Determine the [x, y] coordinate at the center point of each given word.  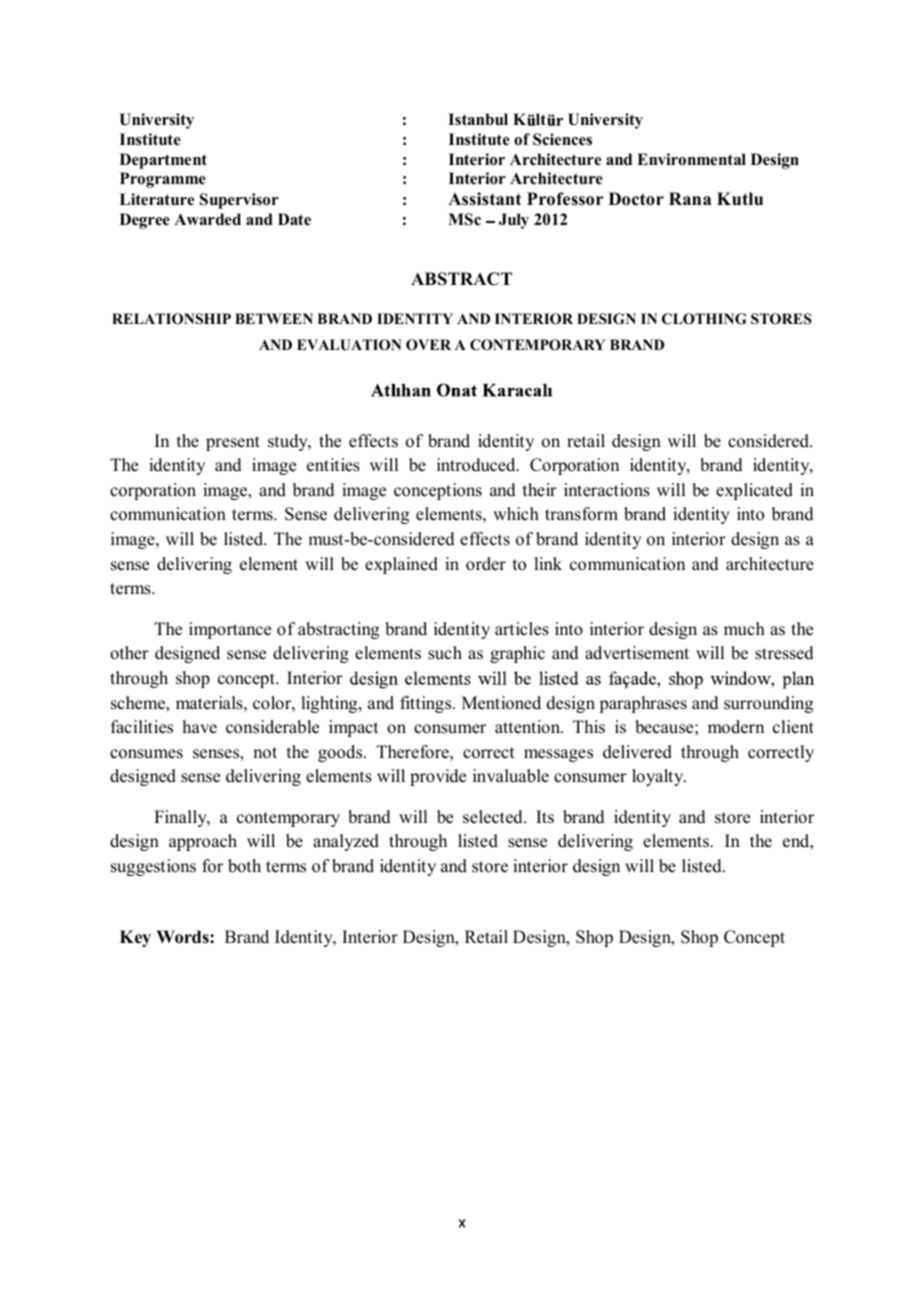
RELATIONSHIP [171, 319]
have [200, 727]
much [744, 629]
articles [522, 629]
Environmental [691, 159]
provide [438, 777]
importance [230, 630]
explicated [754, 491]
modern [736, 727]
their [540, 490]
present [233, 443]
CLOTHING [704, 319]
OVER [428, 345]
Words [183, 937]
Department [163, 161]
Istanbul [478, 119]
